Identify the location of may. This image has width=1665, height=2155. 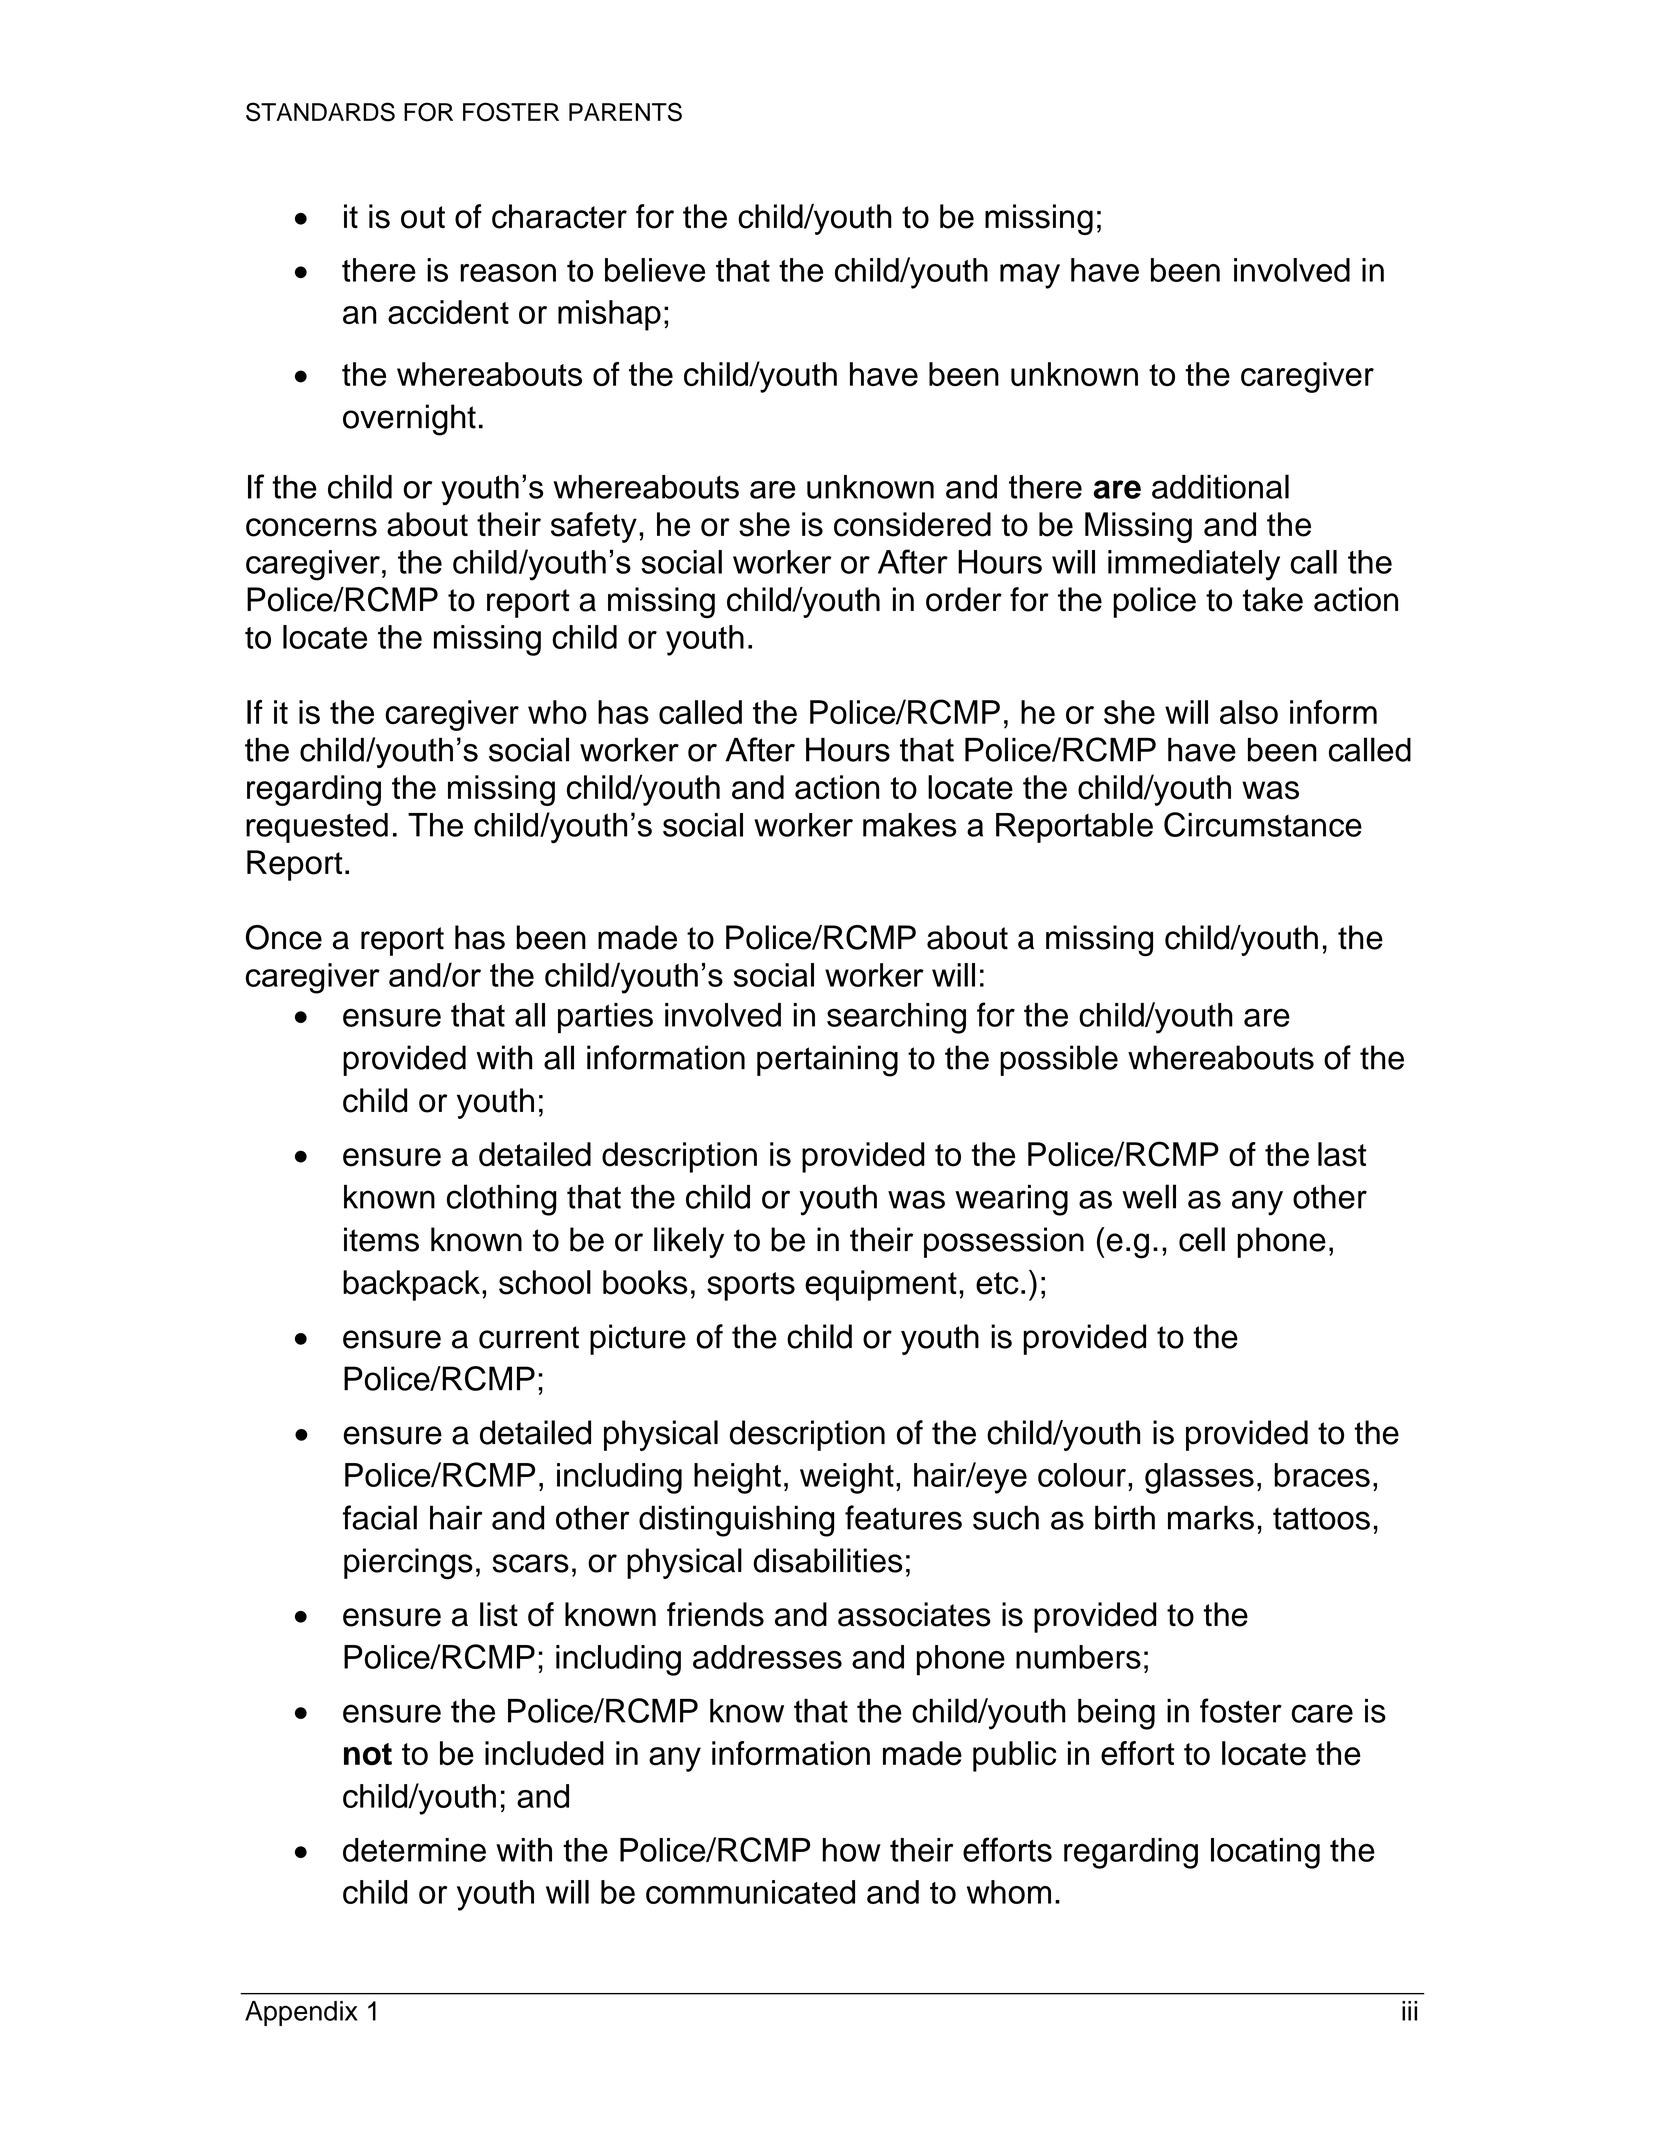
(1030, 276).
